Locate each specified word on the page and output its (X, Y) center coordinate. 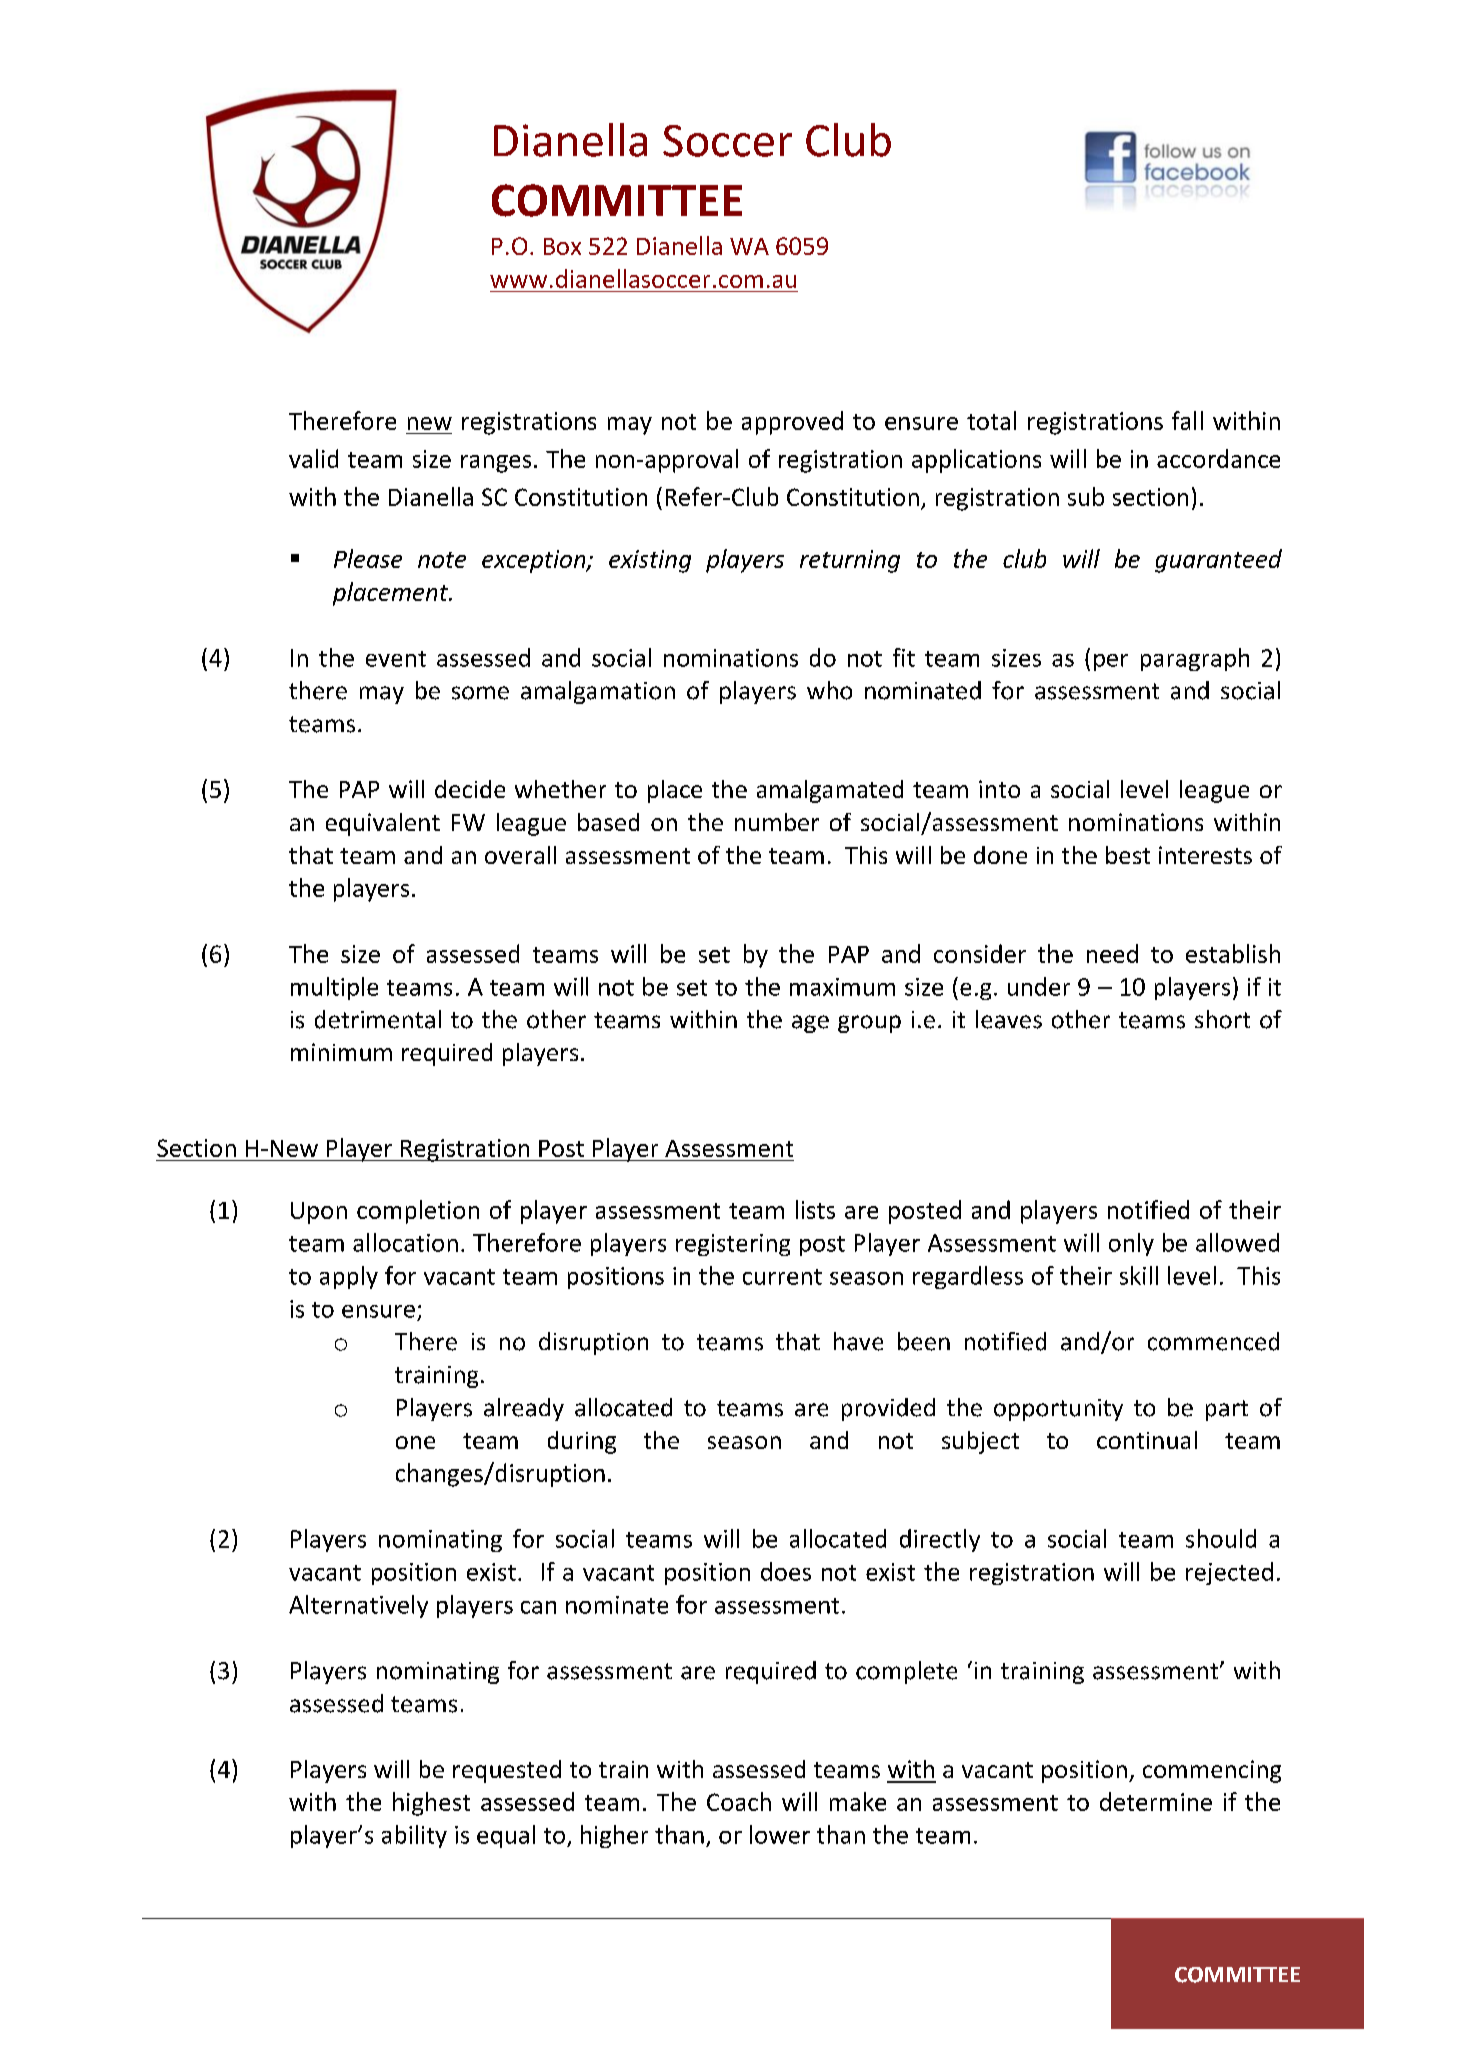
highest (431, 1804)
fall (1187, 420)
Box (562, 246)
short (1222, 1019)
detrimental (378, 1019)
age (810, 1024)
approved (792, 423)
